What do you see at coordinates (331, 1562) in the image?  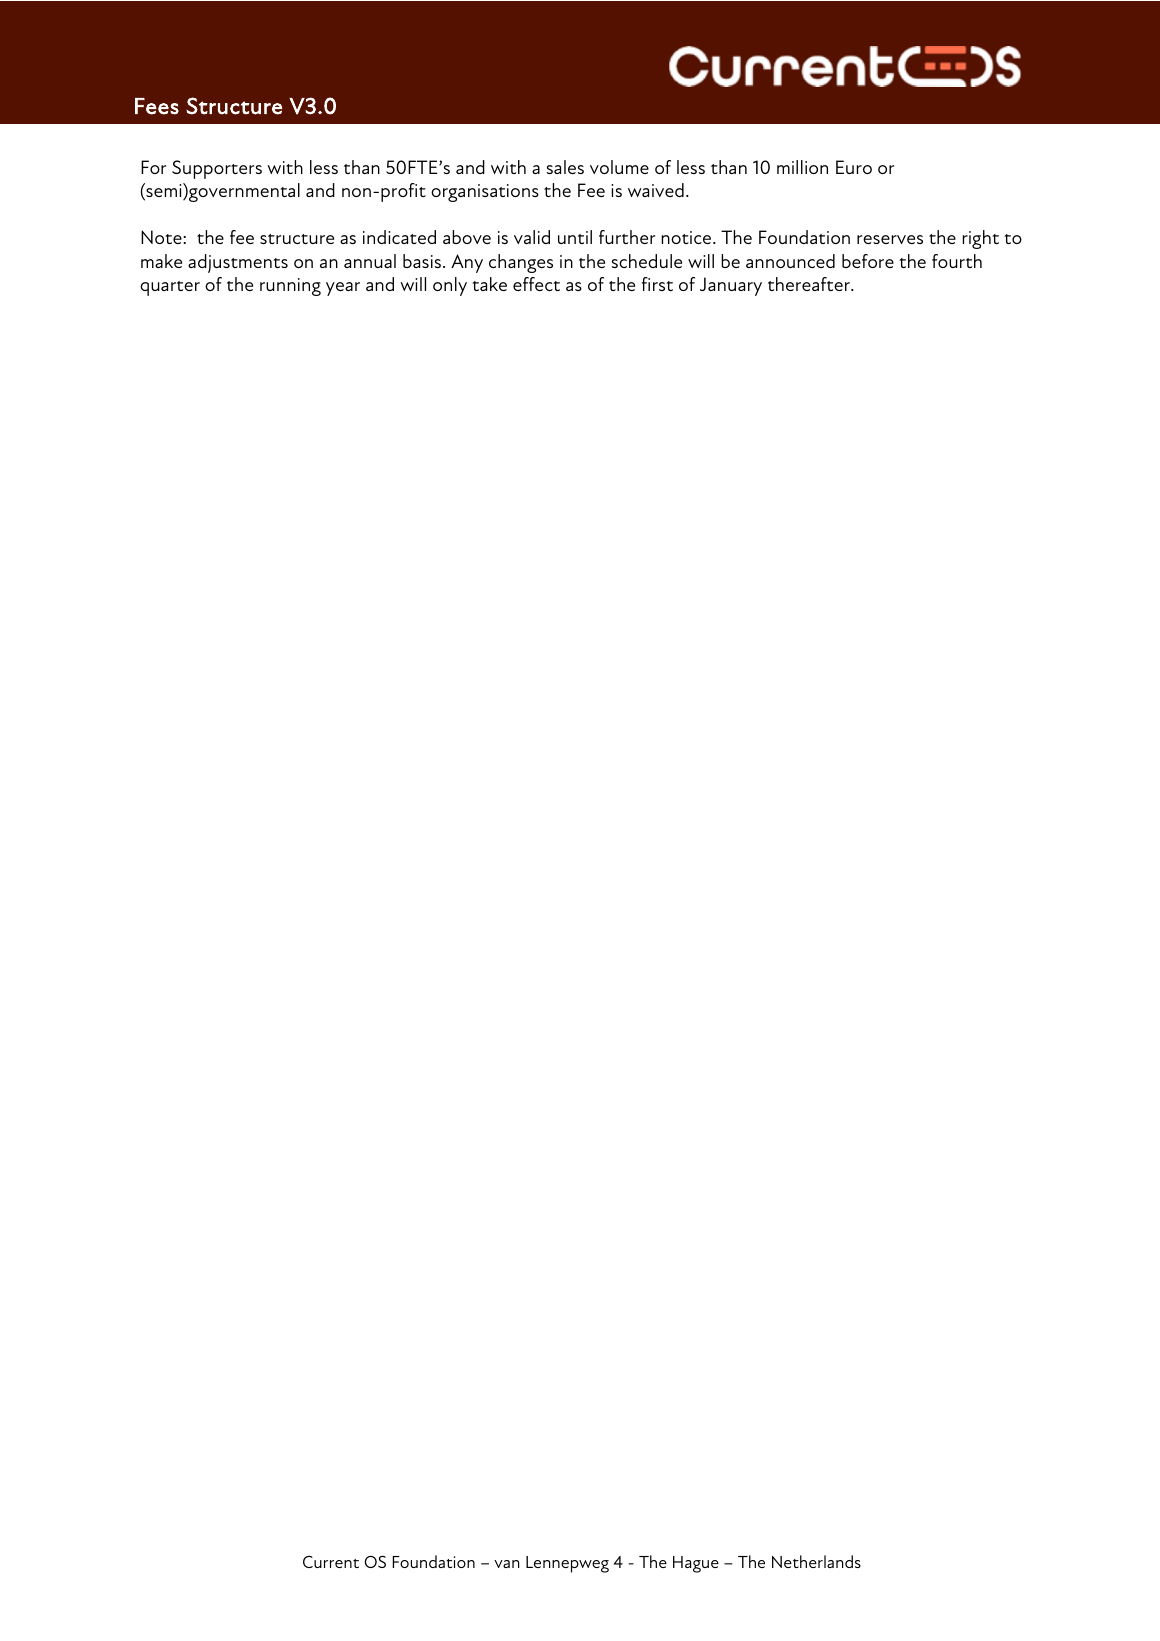 I see `Current` at bounding box center [331, 1562].
